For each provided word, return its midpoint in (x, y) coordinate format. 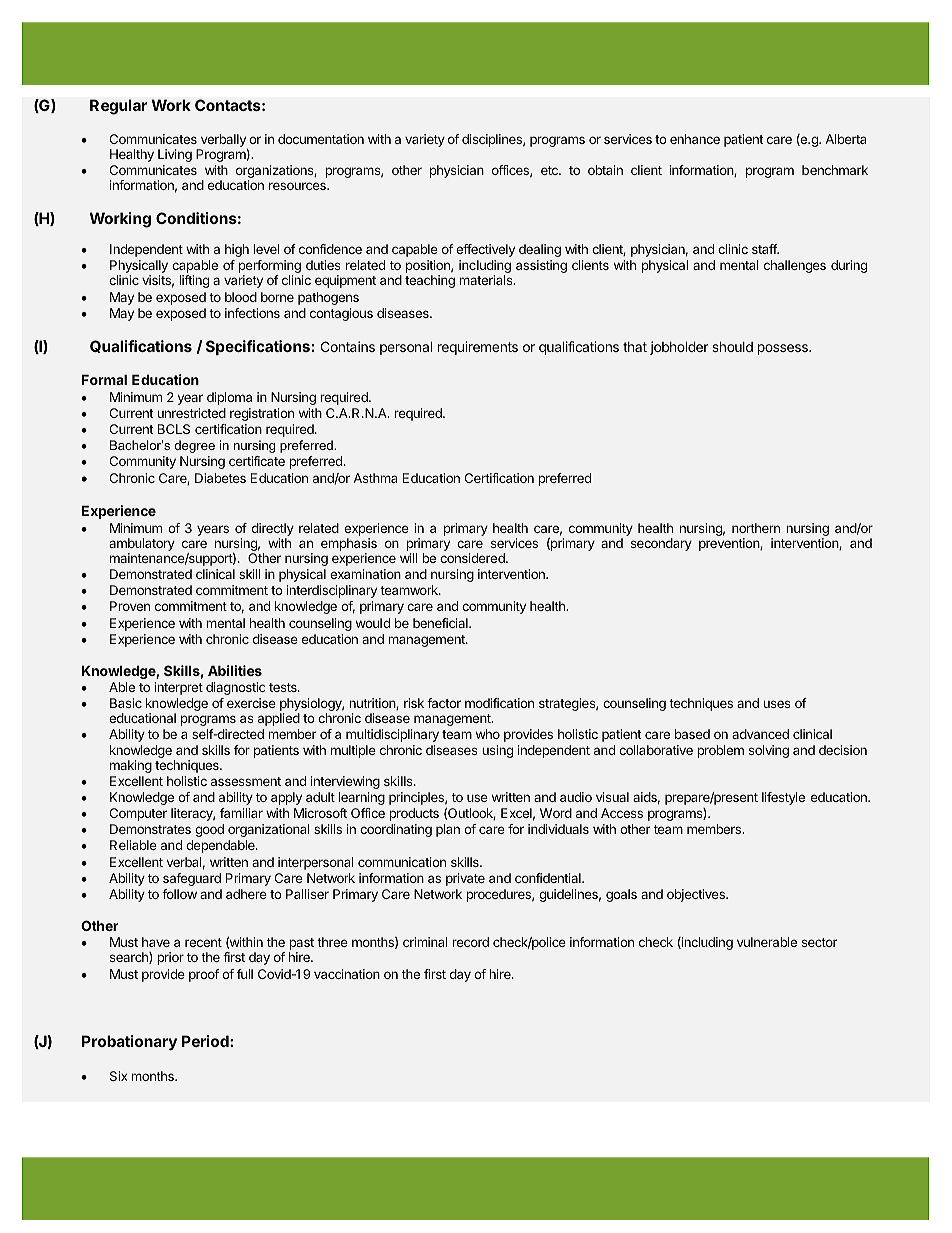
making (131, 766)
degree (194, 446)
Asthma (375, 478)
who (488, 734)
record (470, 942)
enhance (695, 139)
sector (819, 942)
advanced (760, 734)
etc (550, 170)
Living (175, 155)
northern (756, 528)
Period (206, 1041)
